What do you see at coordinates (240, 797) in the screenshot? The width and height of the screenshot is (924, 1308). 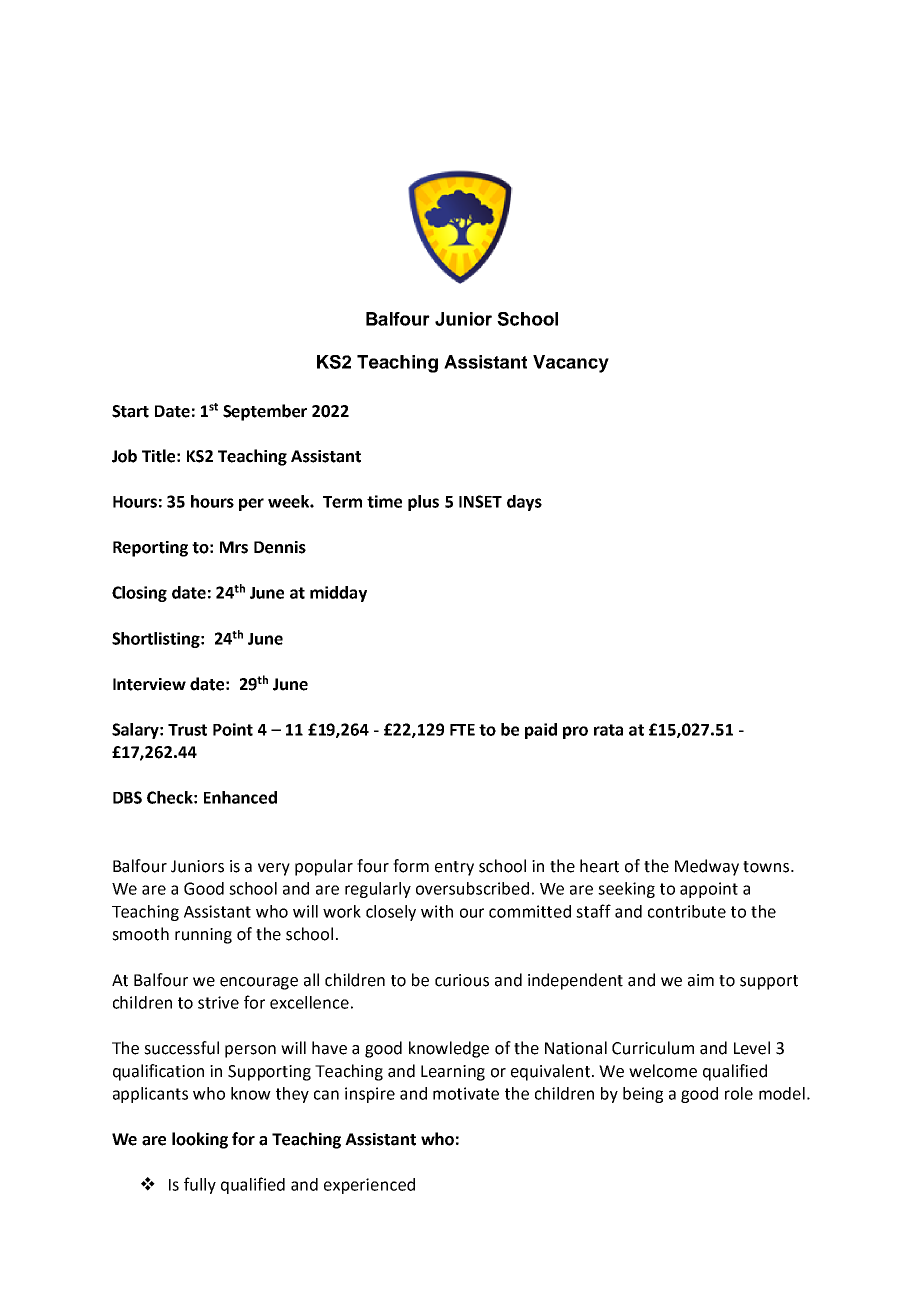 I see `Enhanced` at bounding box center [240, 797].
